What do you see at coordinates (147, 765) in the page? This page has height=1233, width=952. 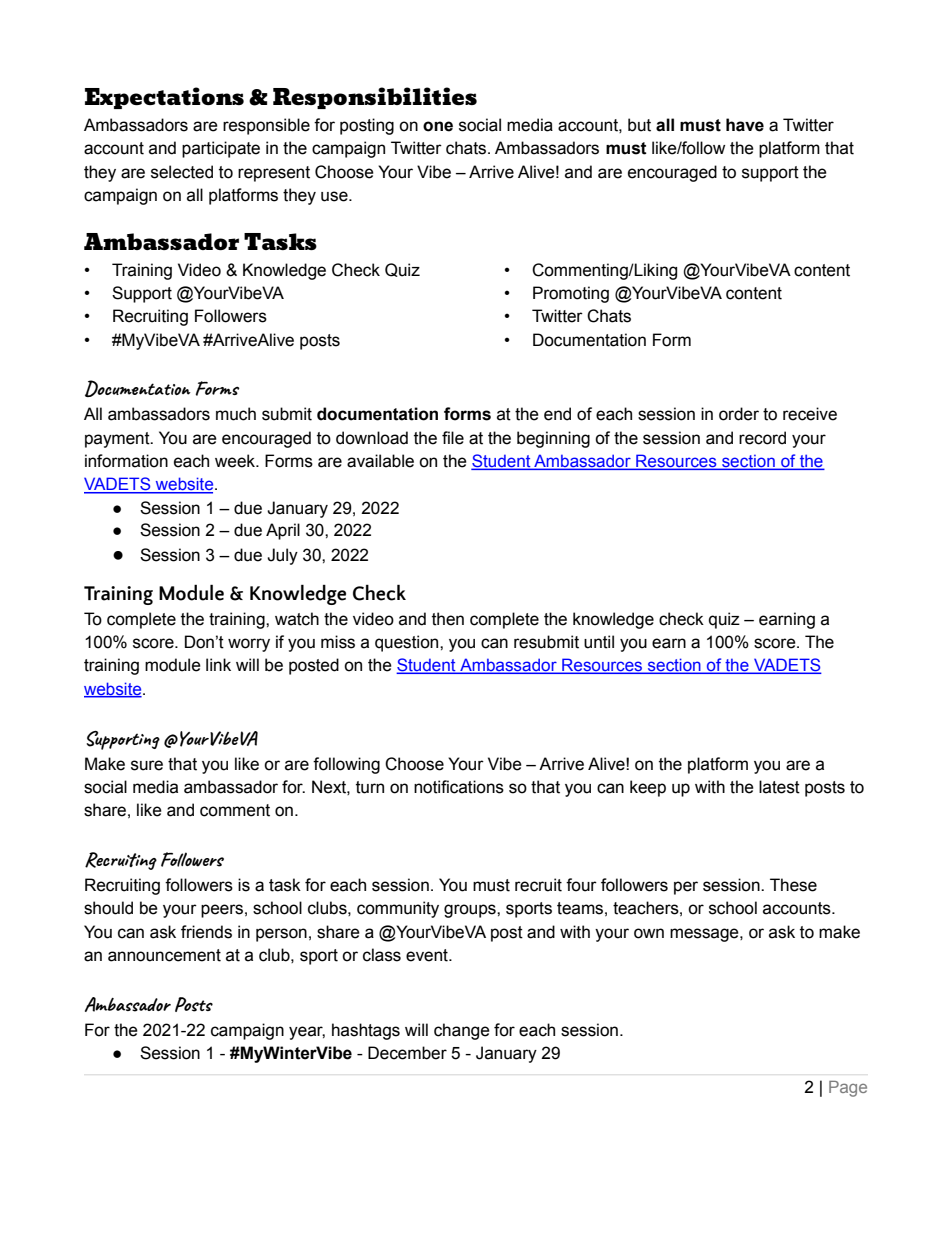 I see `sure` at bounding box center [147, 765].
